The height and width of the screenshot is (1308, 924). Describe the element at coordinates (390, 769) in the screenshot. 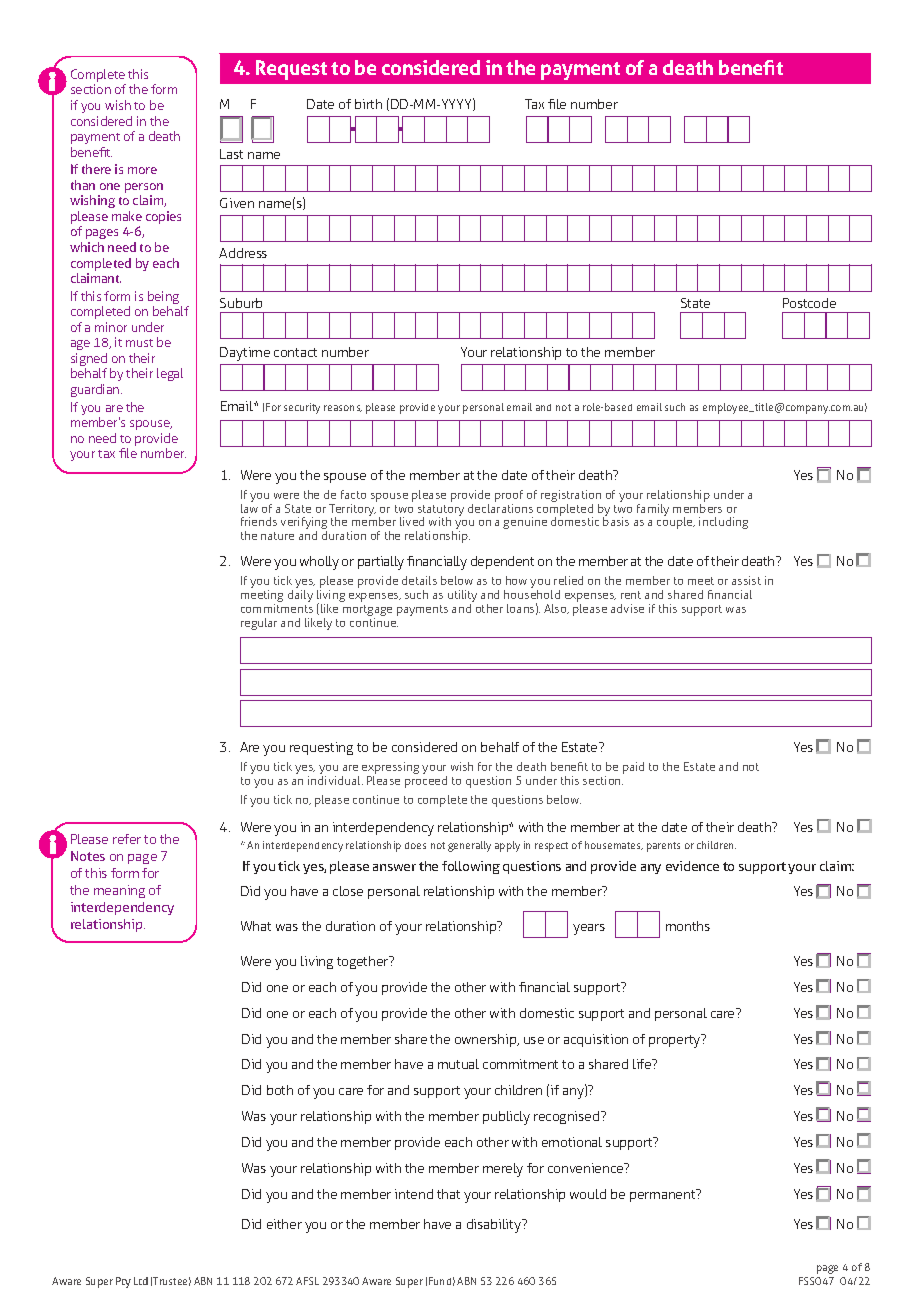

I see `expressing` at that location.
